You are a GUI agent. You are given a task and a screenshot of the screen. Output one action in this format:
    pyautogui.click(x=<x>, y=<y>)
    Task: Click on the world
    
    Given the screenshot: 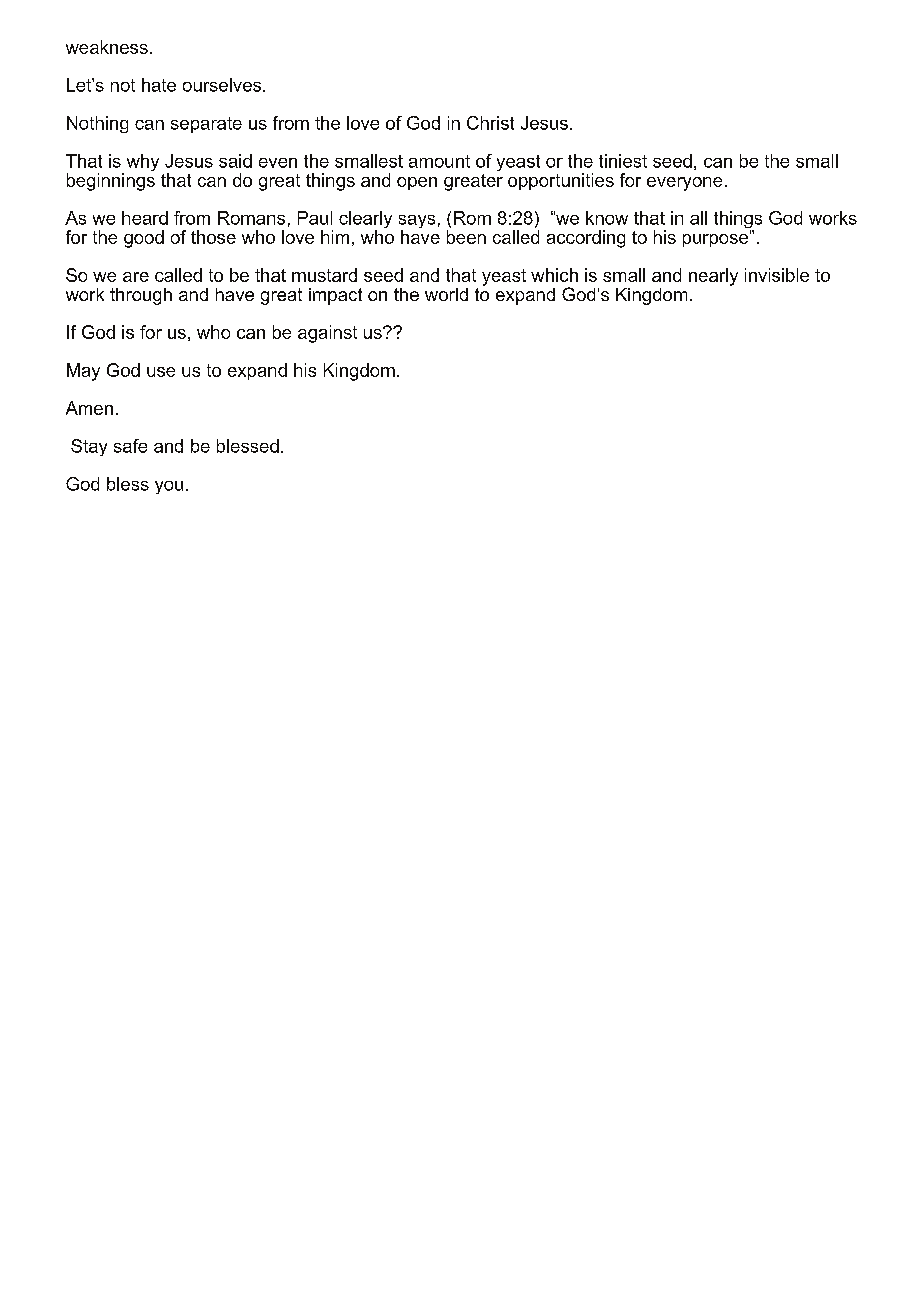 What is the action you would take?
    pyautogui.click(x=446, y=294)
